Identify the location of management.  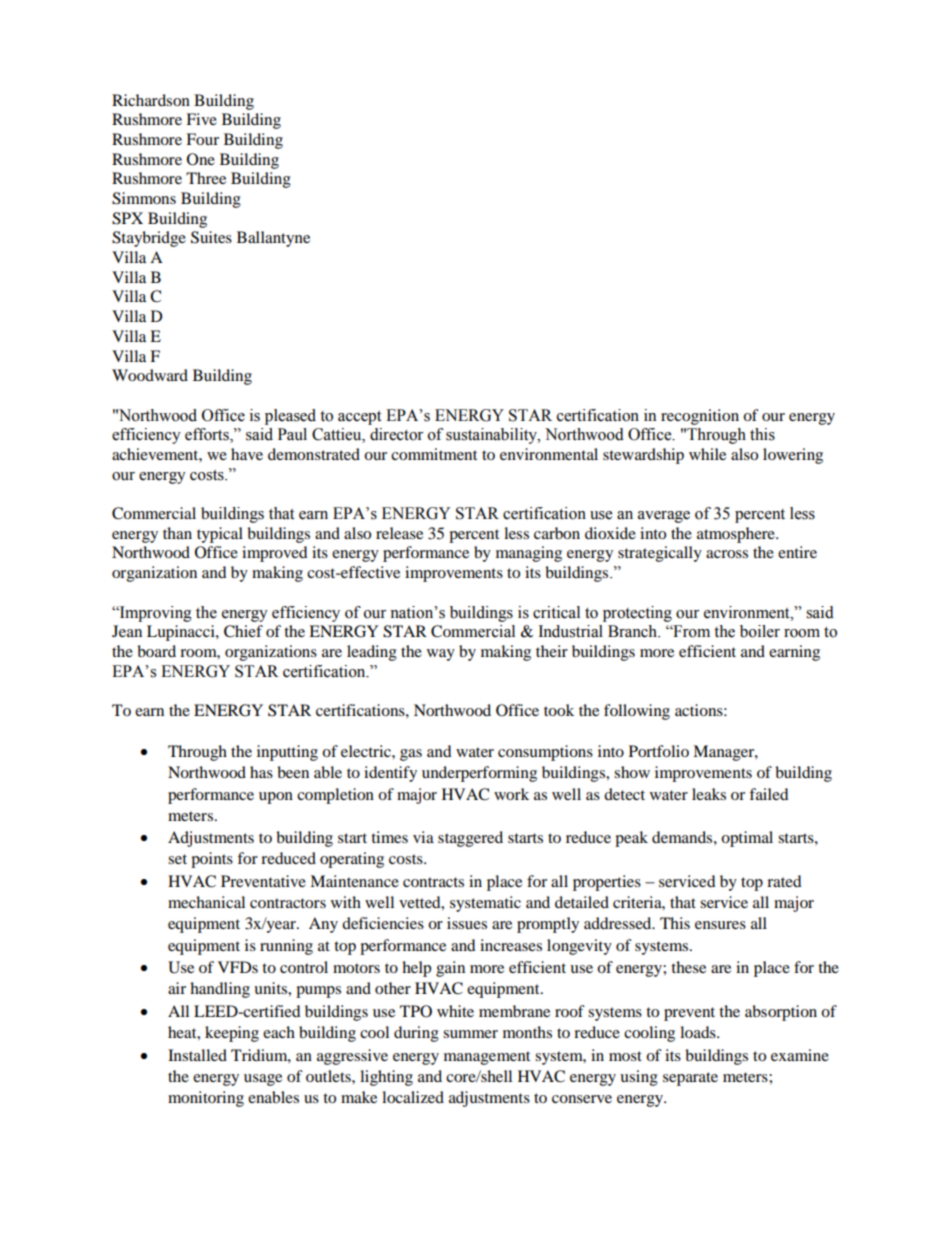
(487, 1058).
